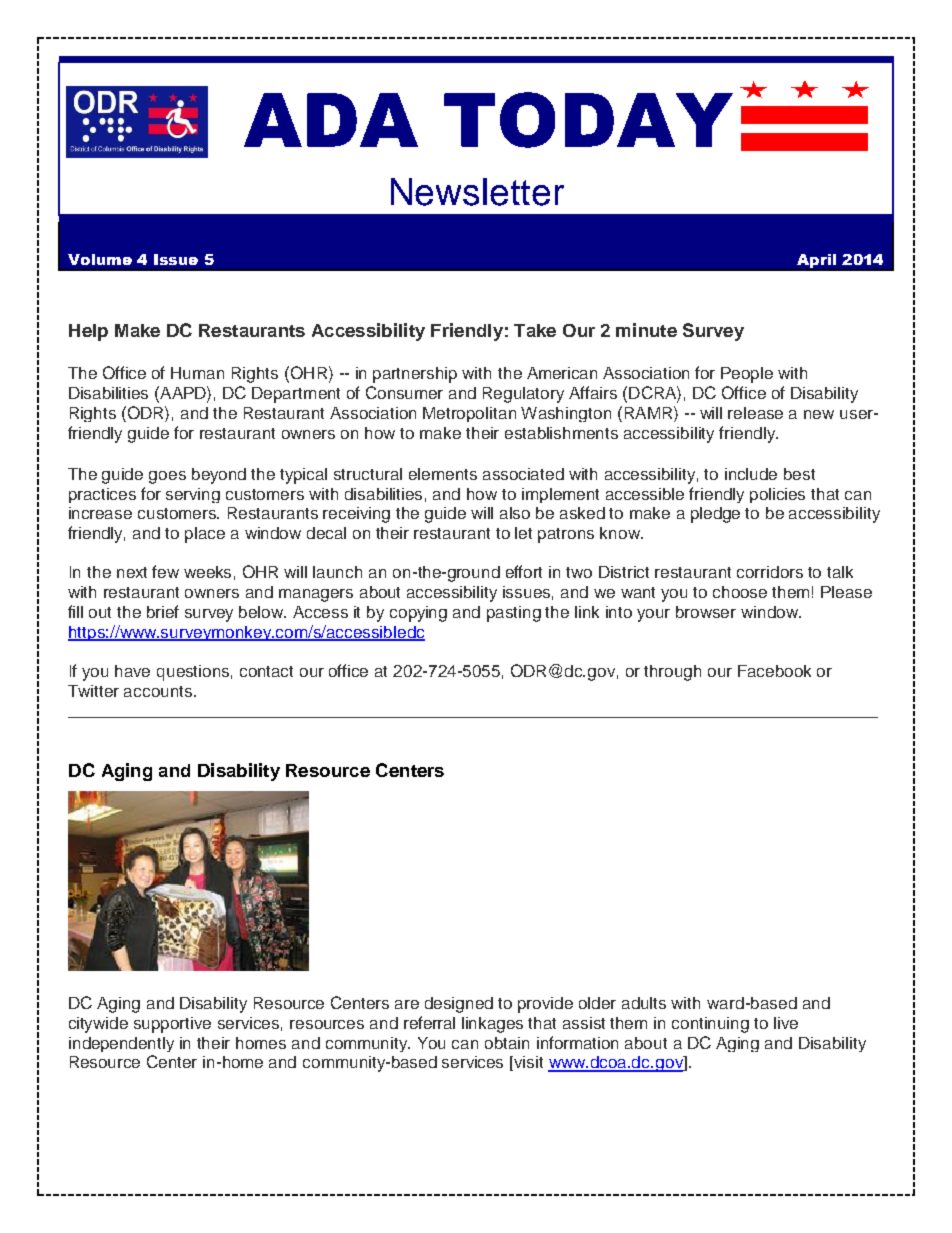 The height and width of the screenshot is (1233, 952). I want to click on supportive, so click(172, 1025).
